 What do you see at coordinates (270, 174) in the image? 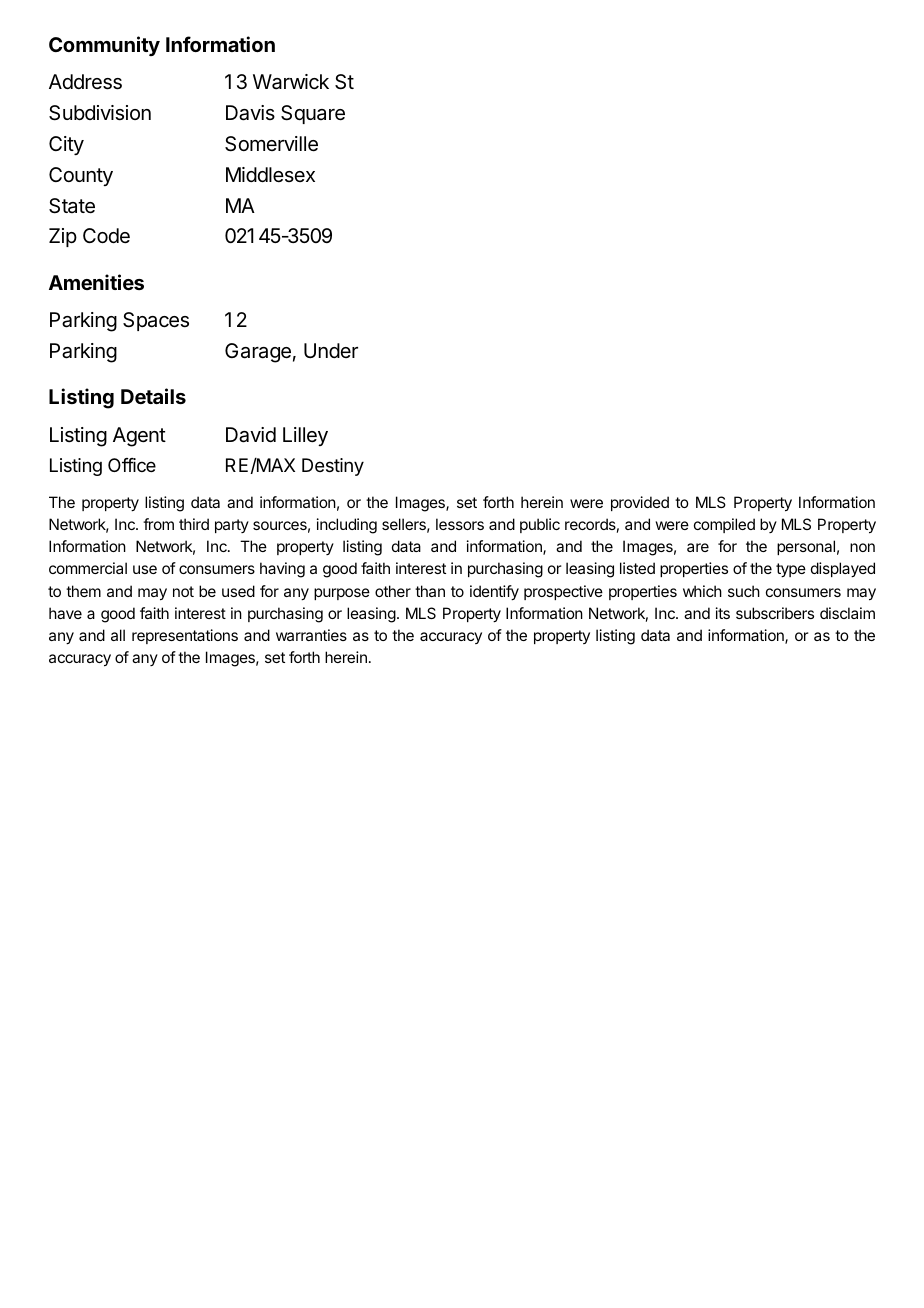
I see `Middlesex` at bounding box center [270, 174].
